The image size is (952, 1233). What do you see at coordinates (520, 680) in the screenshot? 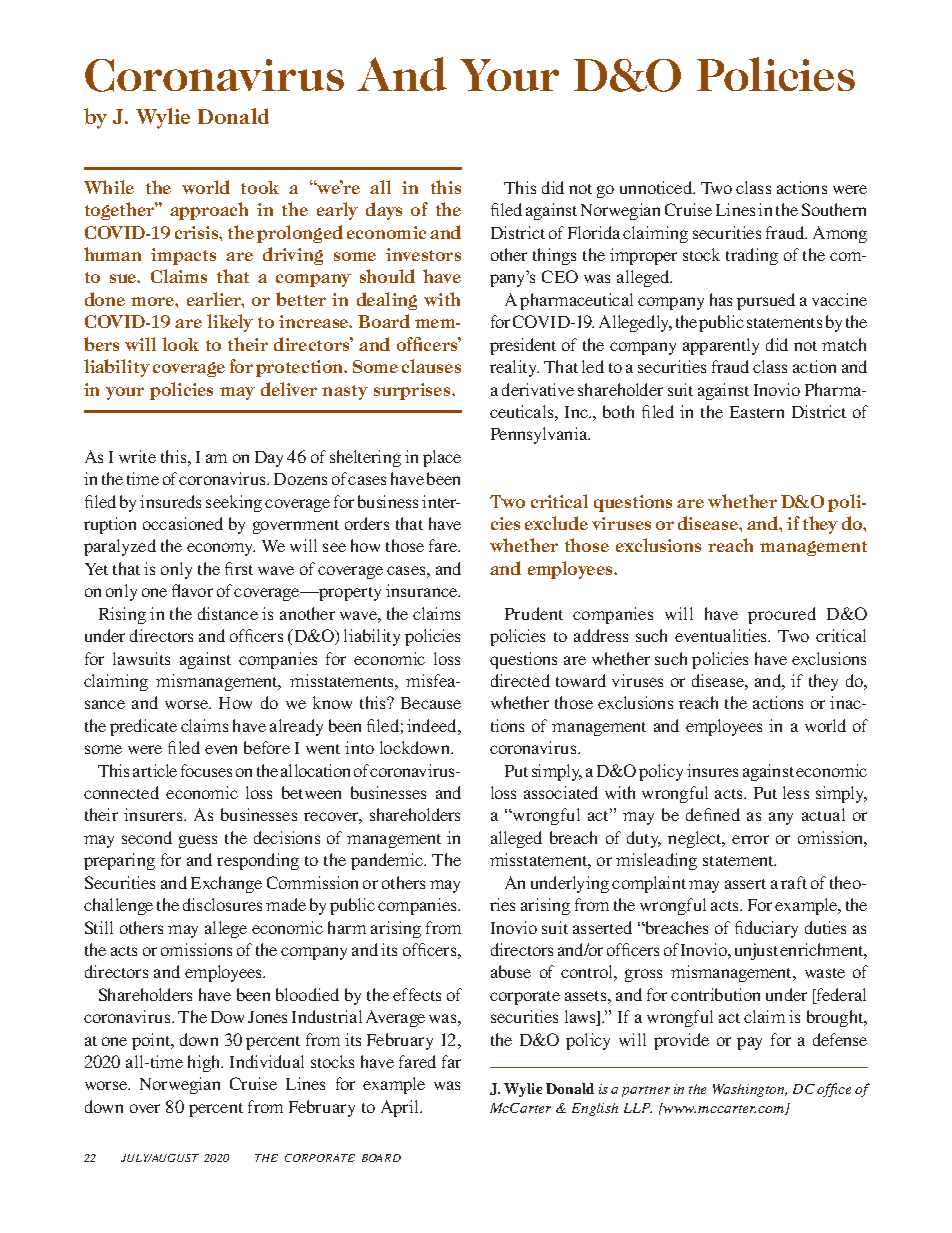
I see `directed` at bounding box center [520, 680].
